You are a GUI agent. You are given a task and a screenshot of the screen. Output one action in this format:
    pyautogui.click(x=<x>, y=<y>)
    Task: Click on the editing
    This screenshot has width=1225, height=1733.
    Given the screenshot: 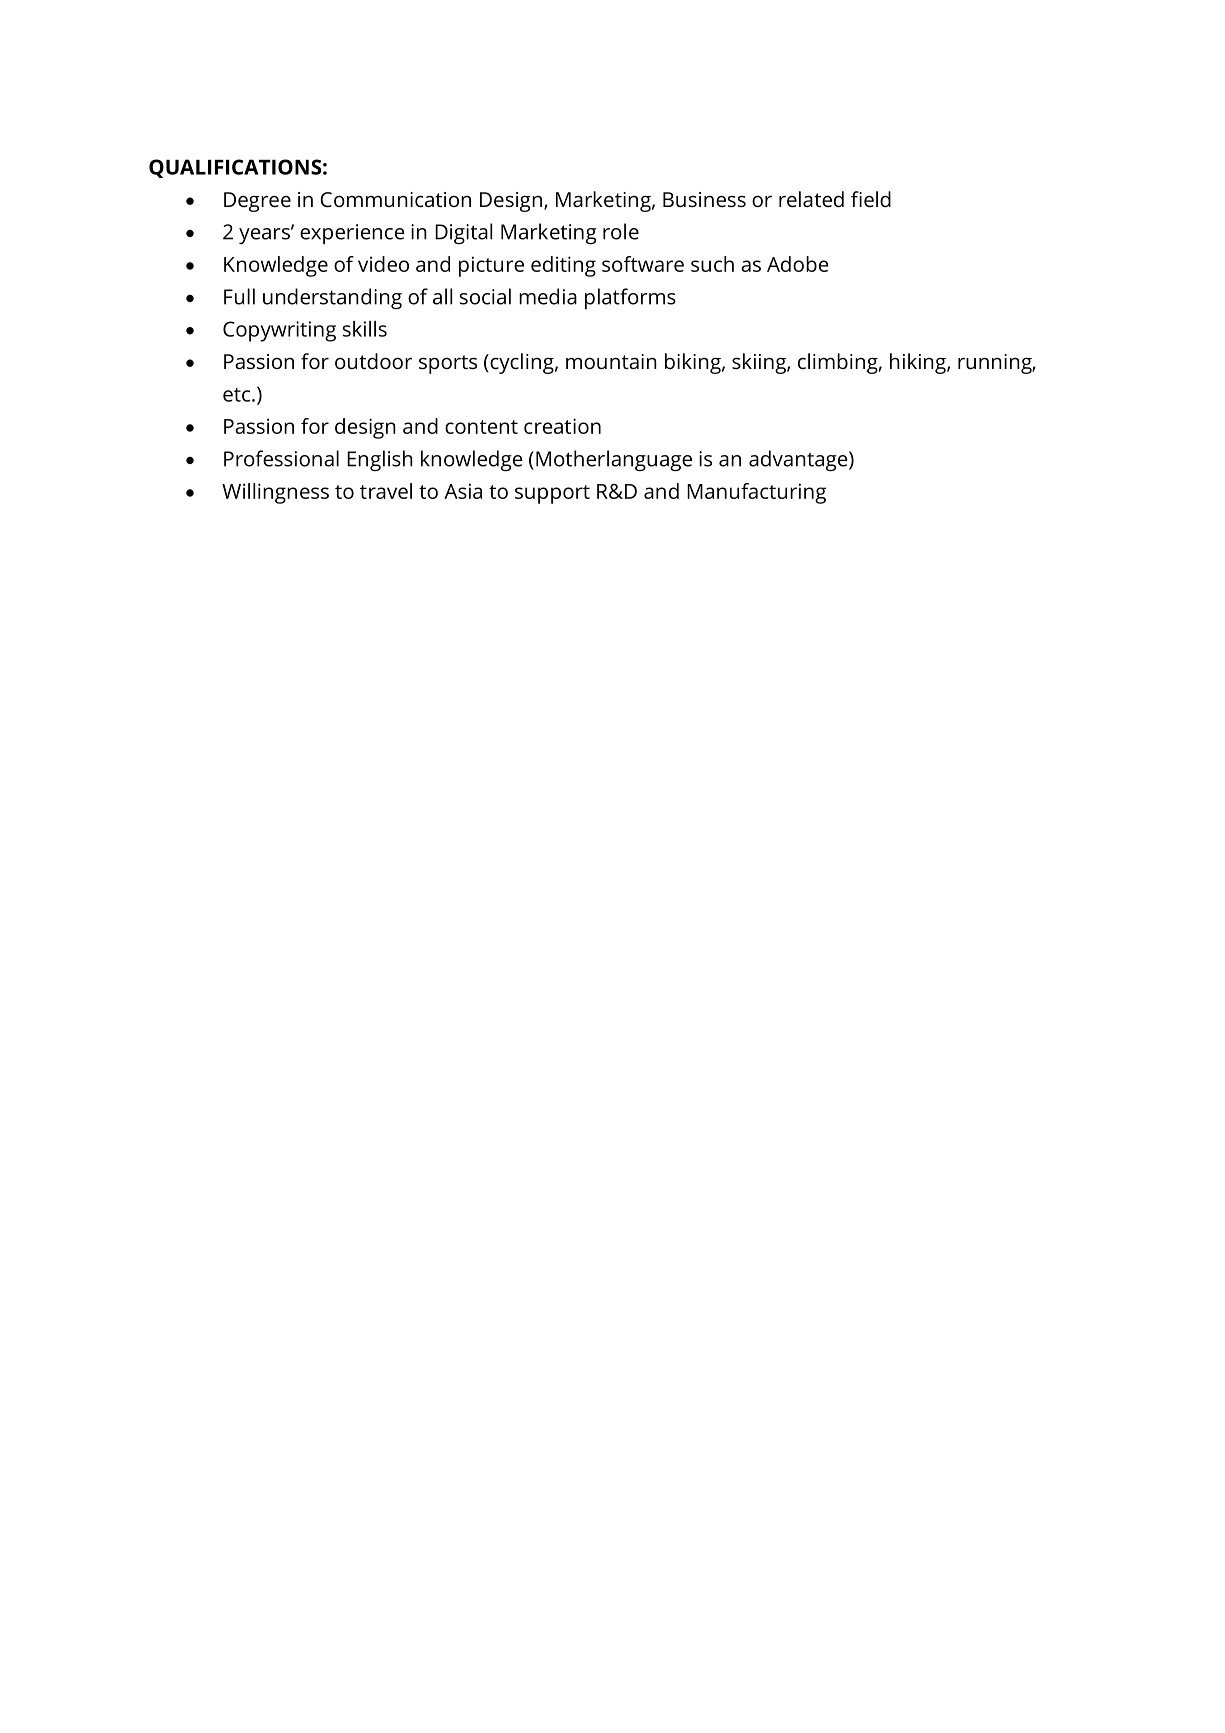 What is the action you would take?
    pyautogui.click(x=563, y=266)
